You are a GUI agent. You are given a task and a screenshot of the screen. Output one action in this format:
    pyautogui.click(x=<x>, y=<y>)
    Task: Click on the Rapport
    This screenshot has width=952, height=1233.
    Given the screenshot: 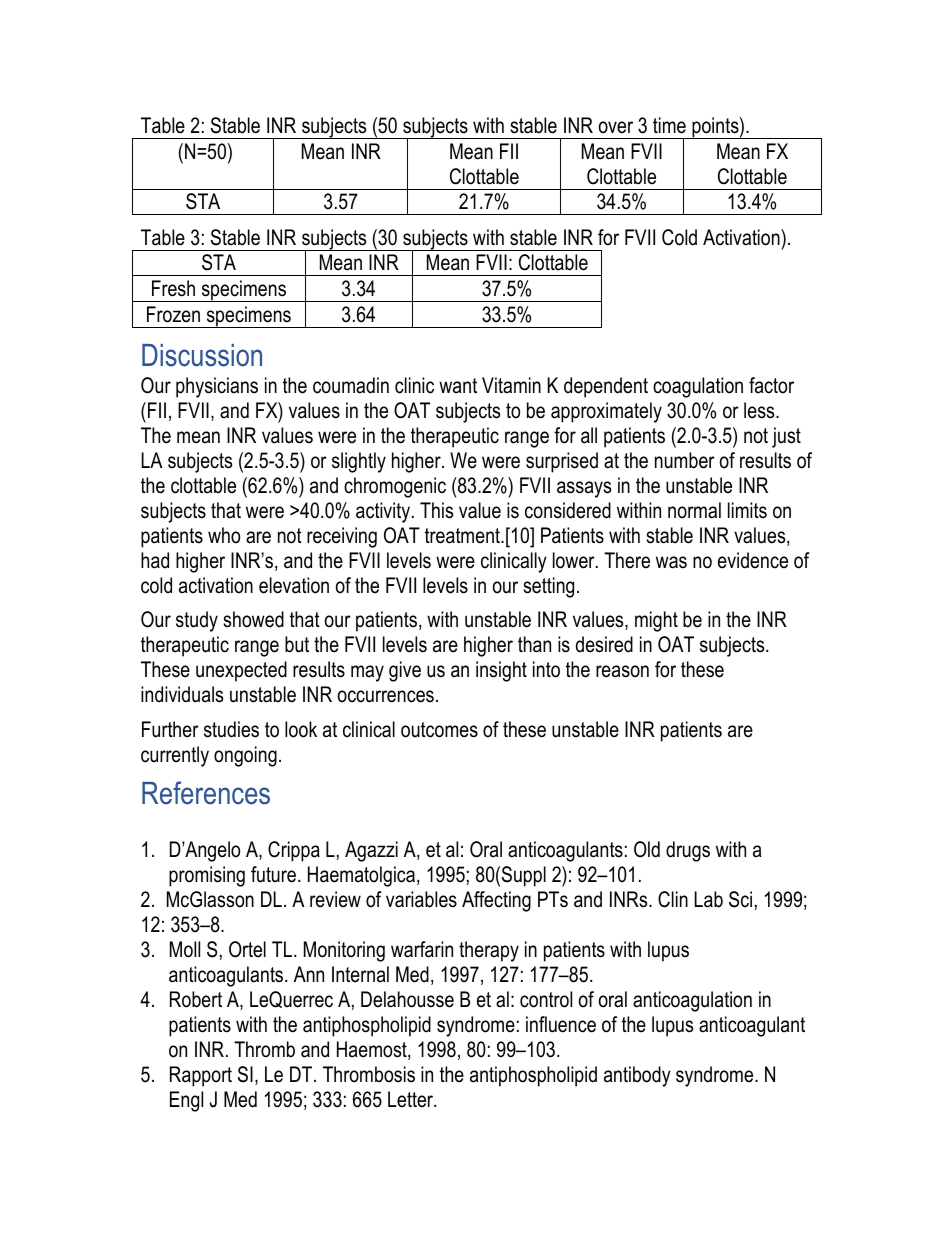 What is the action you would take?
    pyautogui.click(x=201, y=1076)
